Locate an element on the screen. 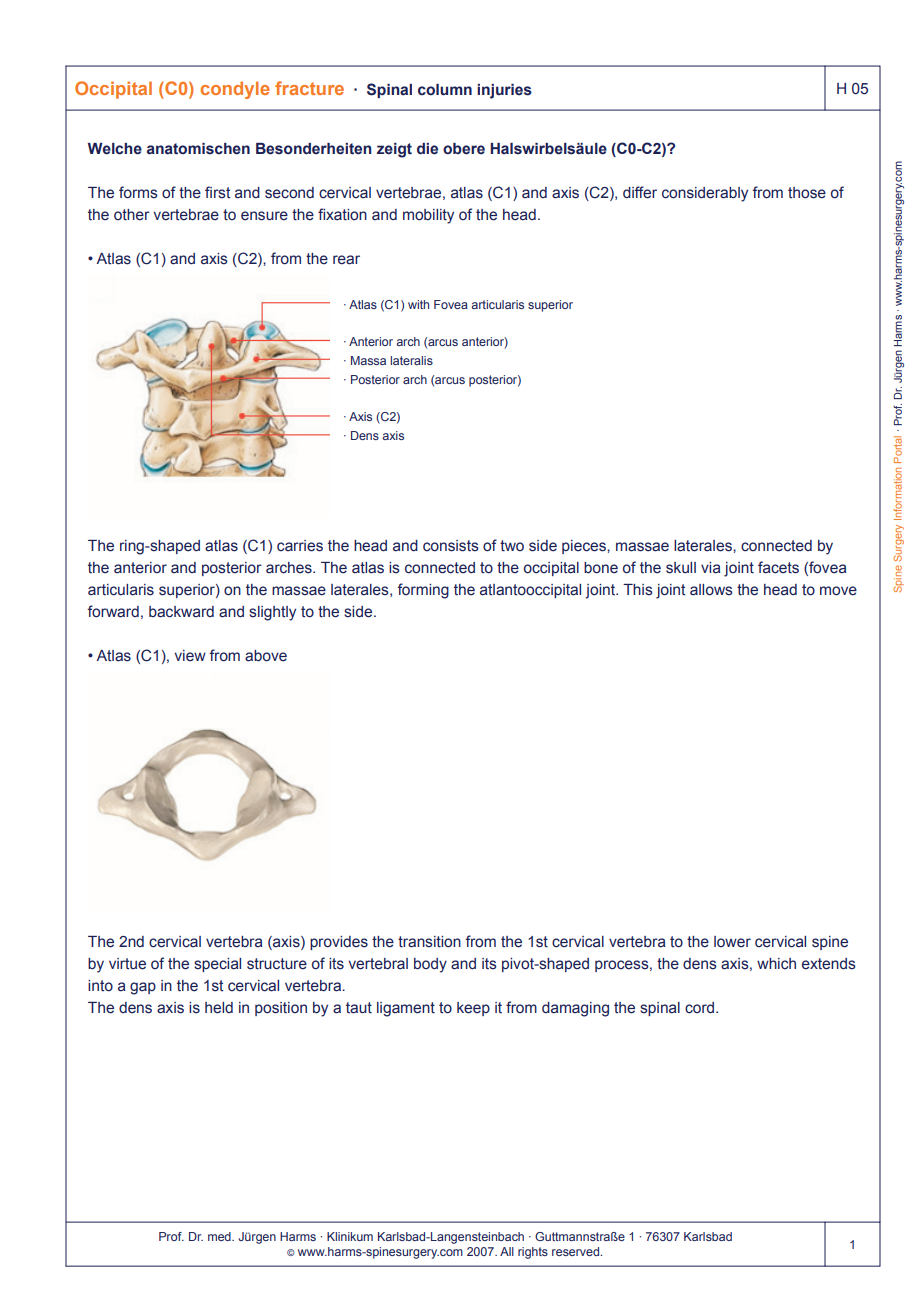  column is located at coordinates (445, 90).
